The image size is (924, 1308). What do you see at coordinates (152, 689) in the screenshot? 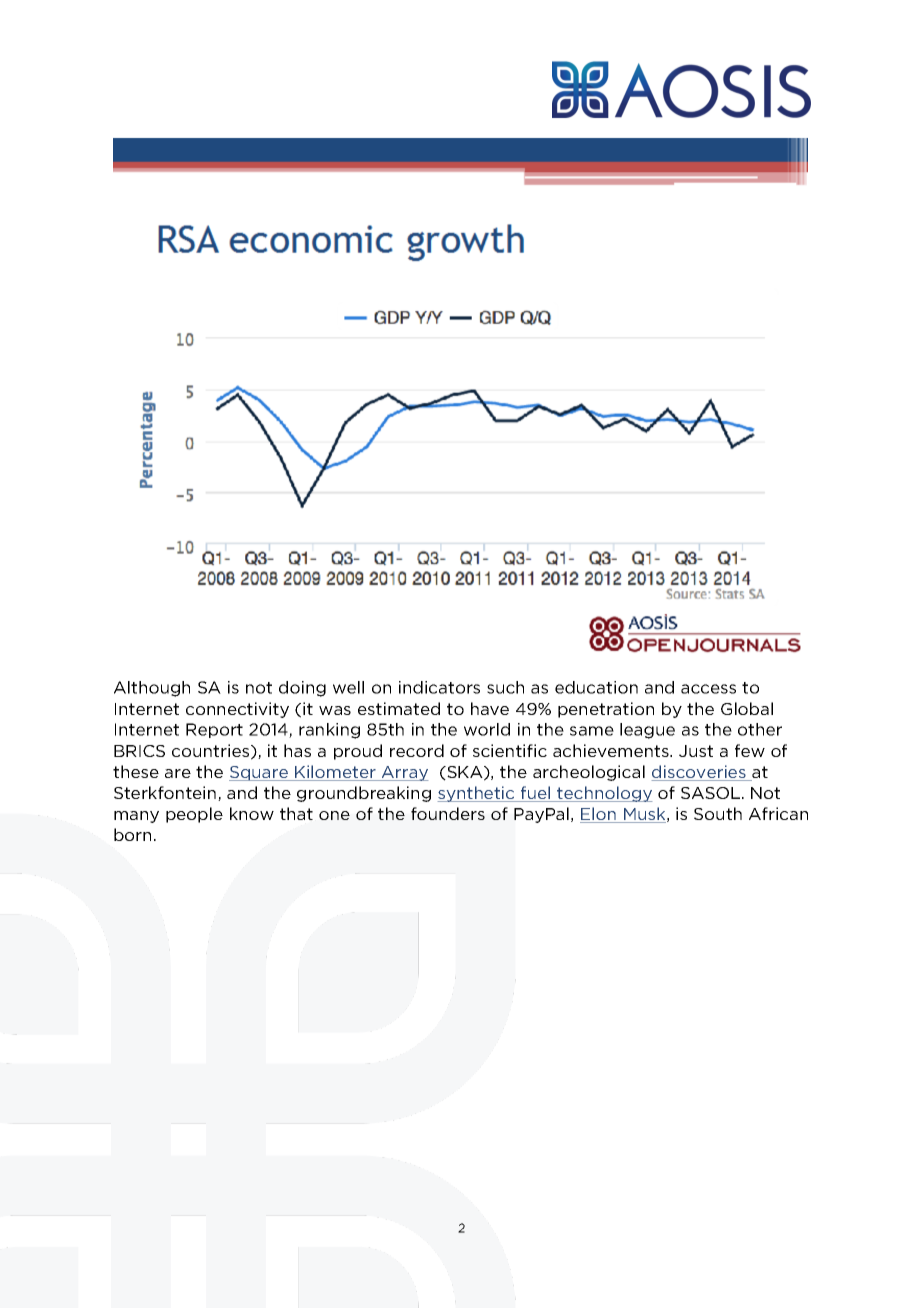
I see `Although` at bounding box center [152, 689].
